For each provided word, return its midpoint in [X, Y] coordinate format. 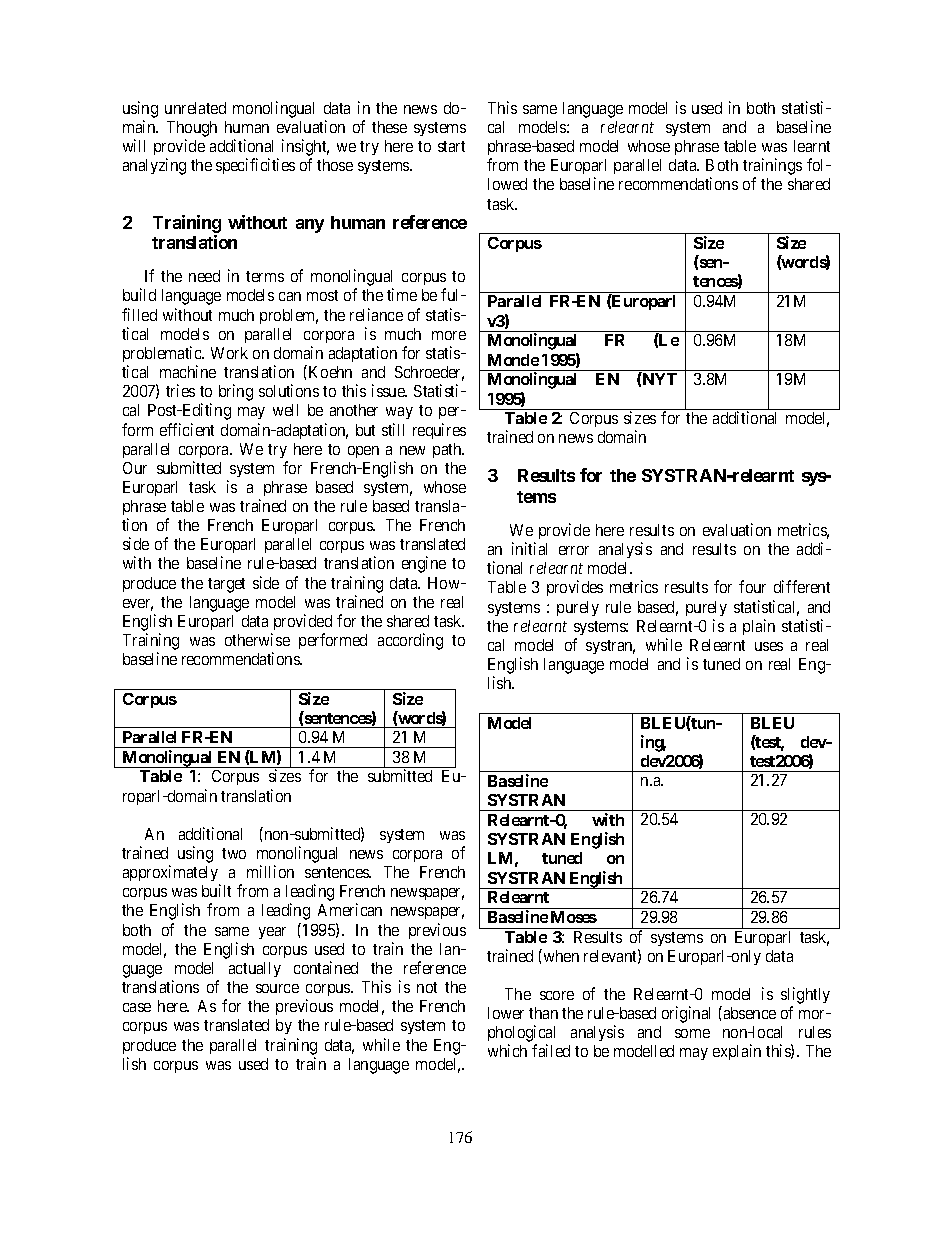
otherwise [257, 639]
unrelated [195, 108]
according [410, 641]
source [277, 988]
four [752, 586]
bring [236, 392]
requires [439, 431]
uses [769, 646]
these [389, 127]
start [451, 146]
